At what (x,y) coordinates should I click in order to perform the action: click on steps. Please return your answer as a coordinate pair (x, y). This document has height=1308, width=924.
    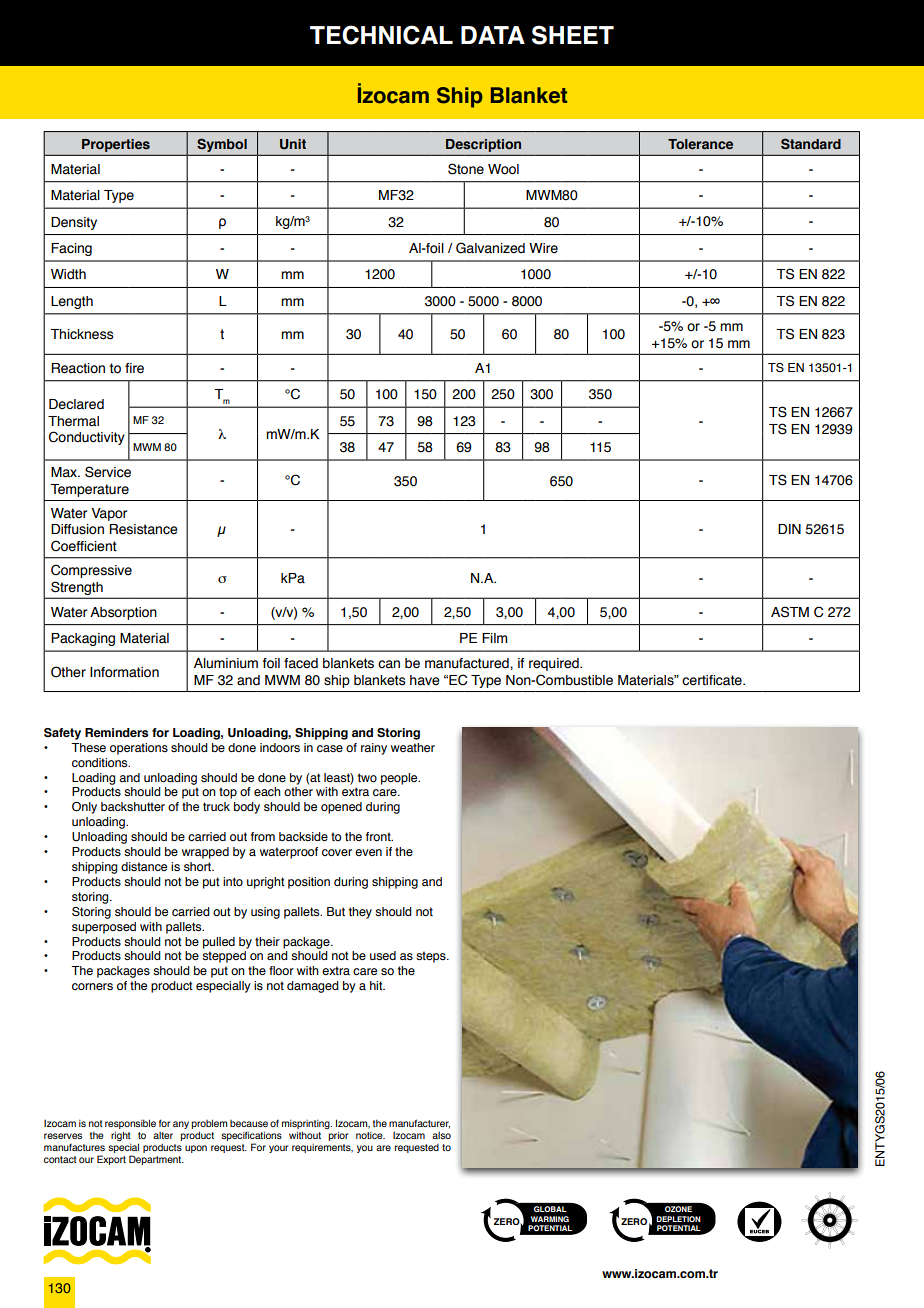
    Looking at the image, I should click on (432, 957).
